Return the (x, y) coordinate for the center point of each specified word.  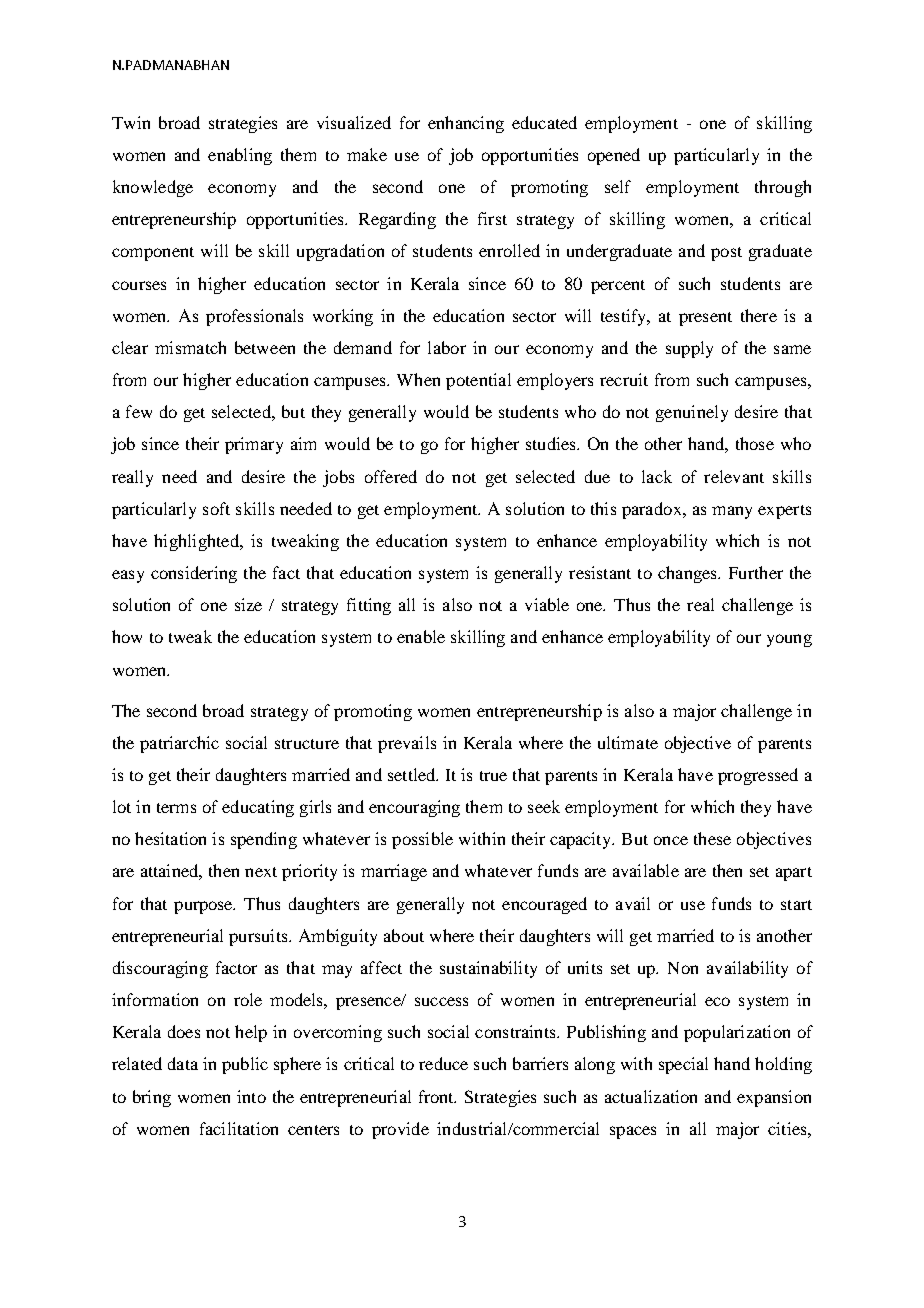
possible (422, 840)
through (783, 188)
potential (478, 381)
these (712, 838)
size (248, 604)
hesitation (170, 838)
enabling (240, 156)
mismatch (190, 347)
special (683, 1065)
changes (688, 574)
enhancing (466, 124)
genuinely (692, 413)
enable (421, 636)
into (251, 1096)
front (437, 1096)
